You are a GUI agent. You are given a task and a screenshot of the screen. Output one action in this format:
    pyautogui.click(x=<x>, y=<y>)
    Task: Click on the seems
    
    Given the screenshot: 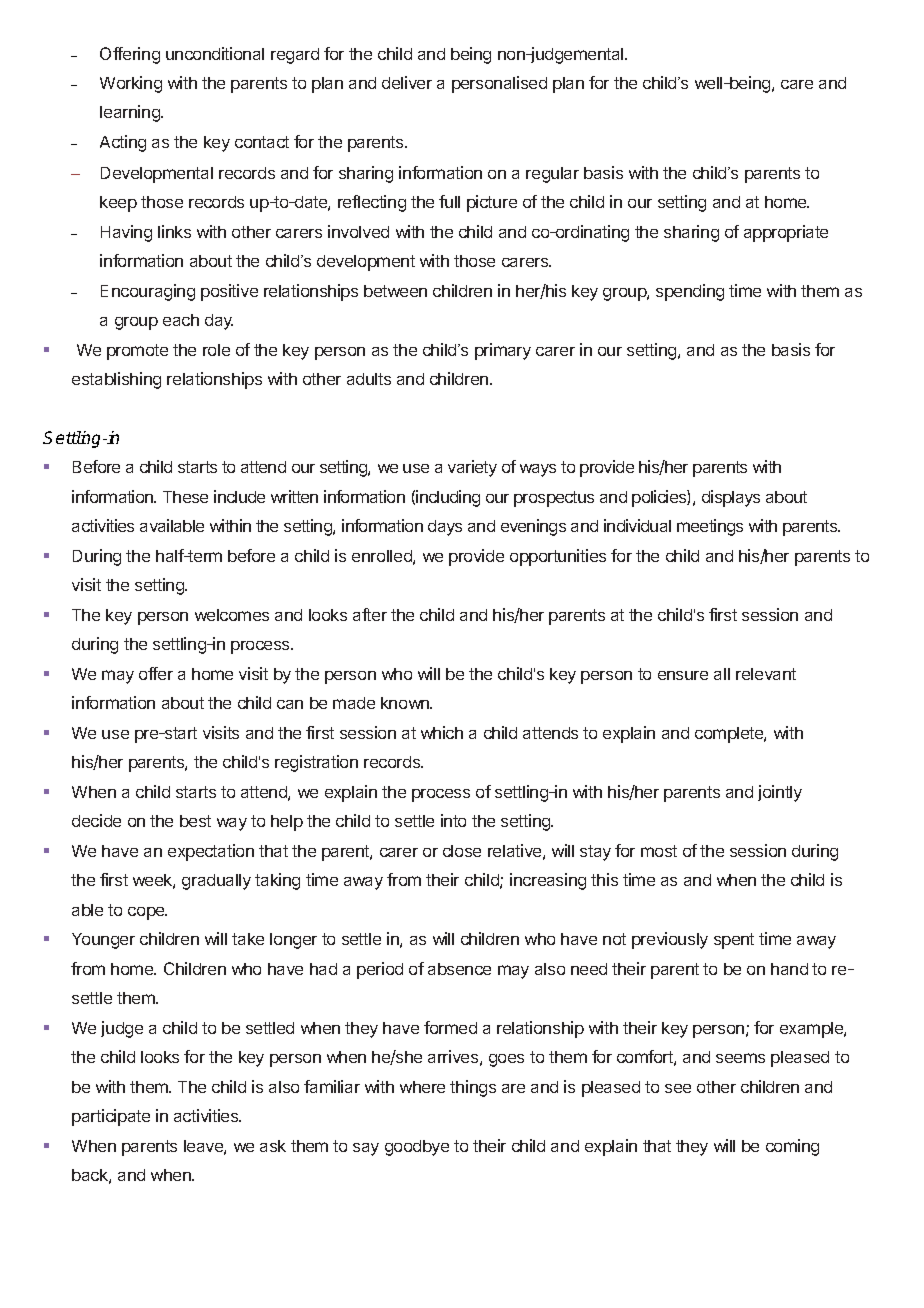 What is the action you would take?
    pyautogui.click(x=740, y=1058)
